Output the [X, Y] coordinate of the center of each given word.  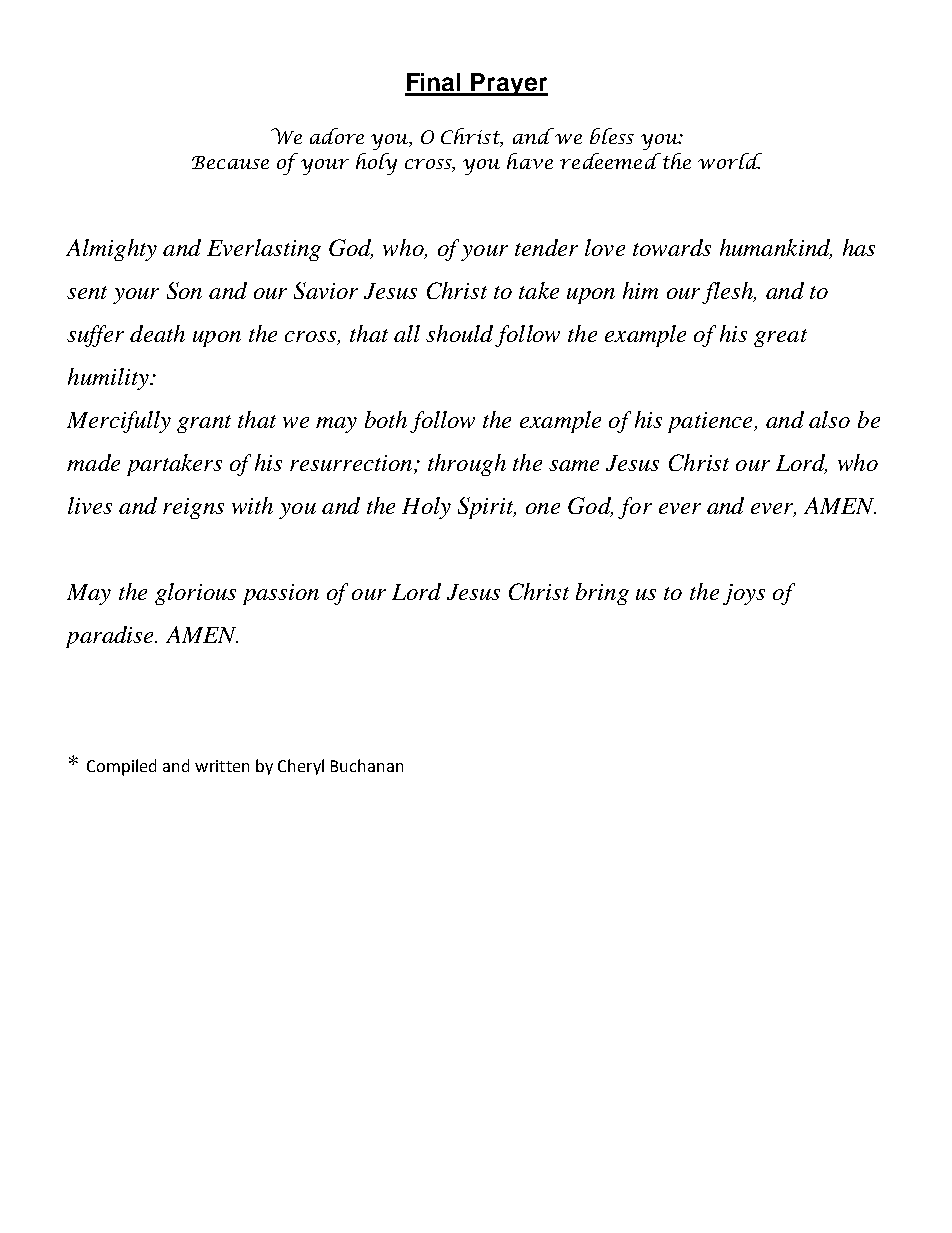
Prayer [508, 84]
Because [230, 162]
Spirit [487, 508]
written [222, 766]
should [459, 333]
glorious [195, 594]
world [730, 161]
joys [744, 594]
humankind [776, 249]
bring [602, 594]
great [780, 338]
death [157, 333]
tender [546, 247]
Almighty [111, 250]
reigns [193, 508]
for [635, 508]
